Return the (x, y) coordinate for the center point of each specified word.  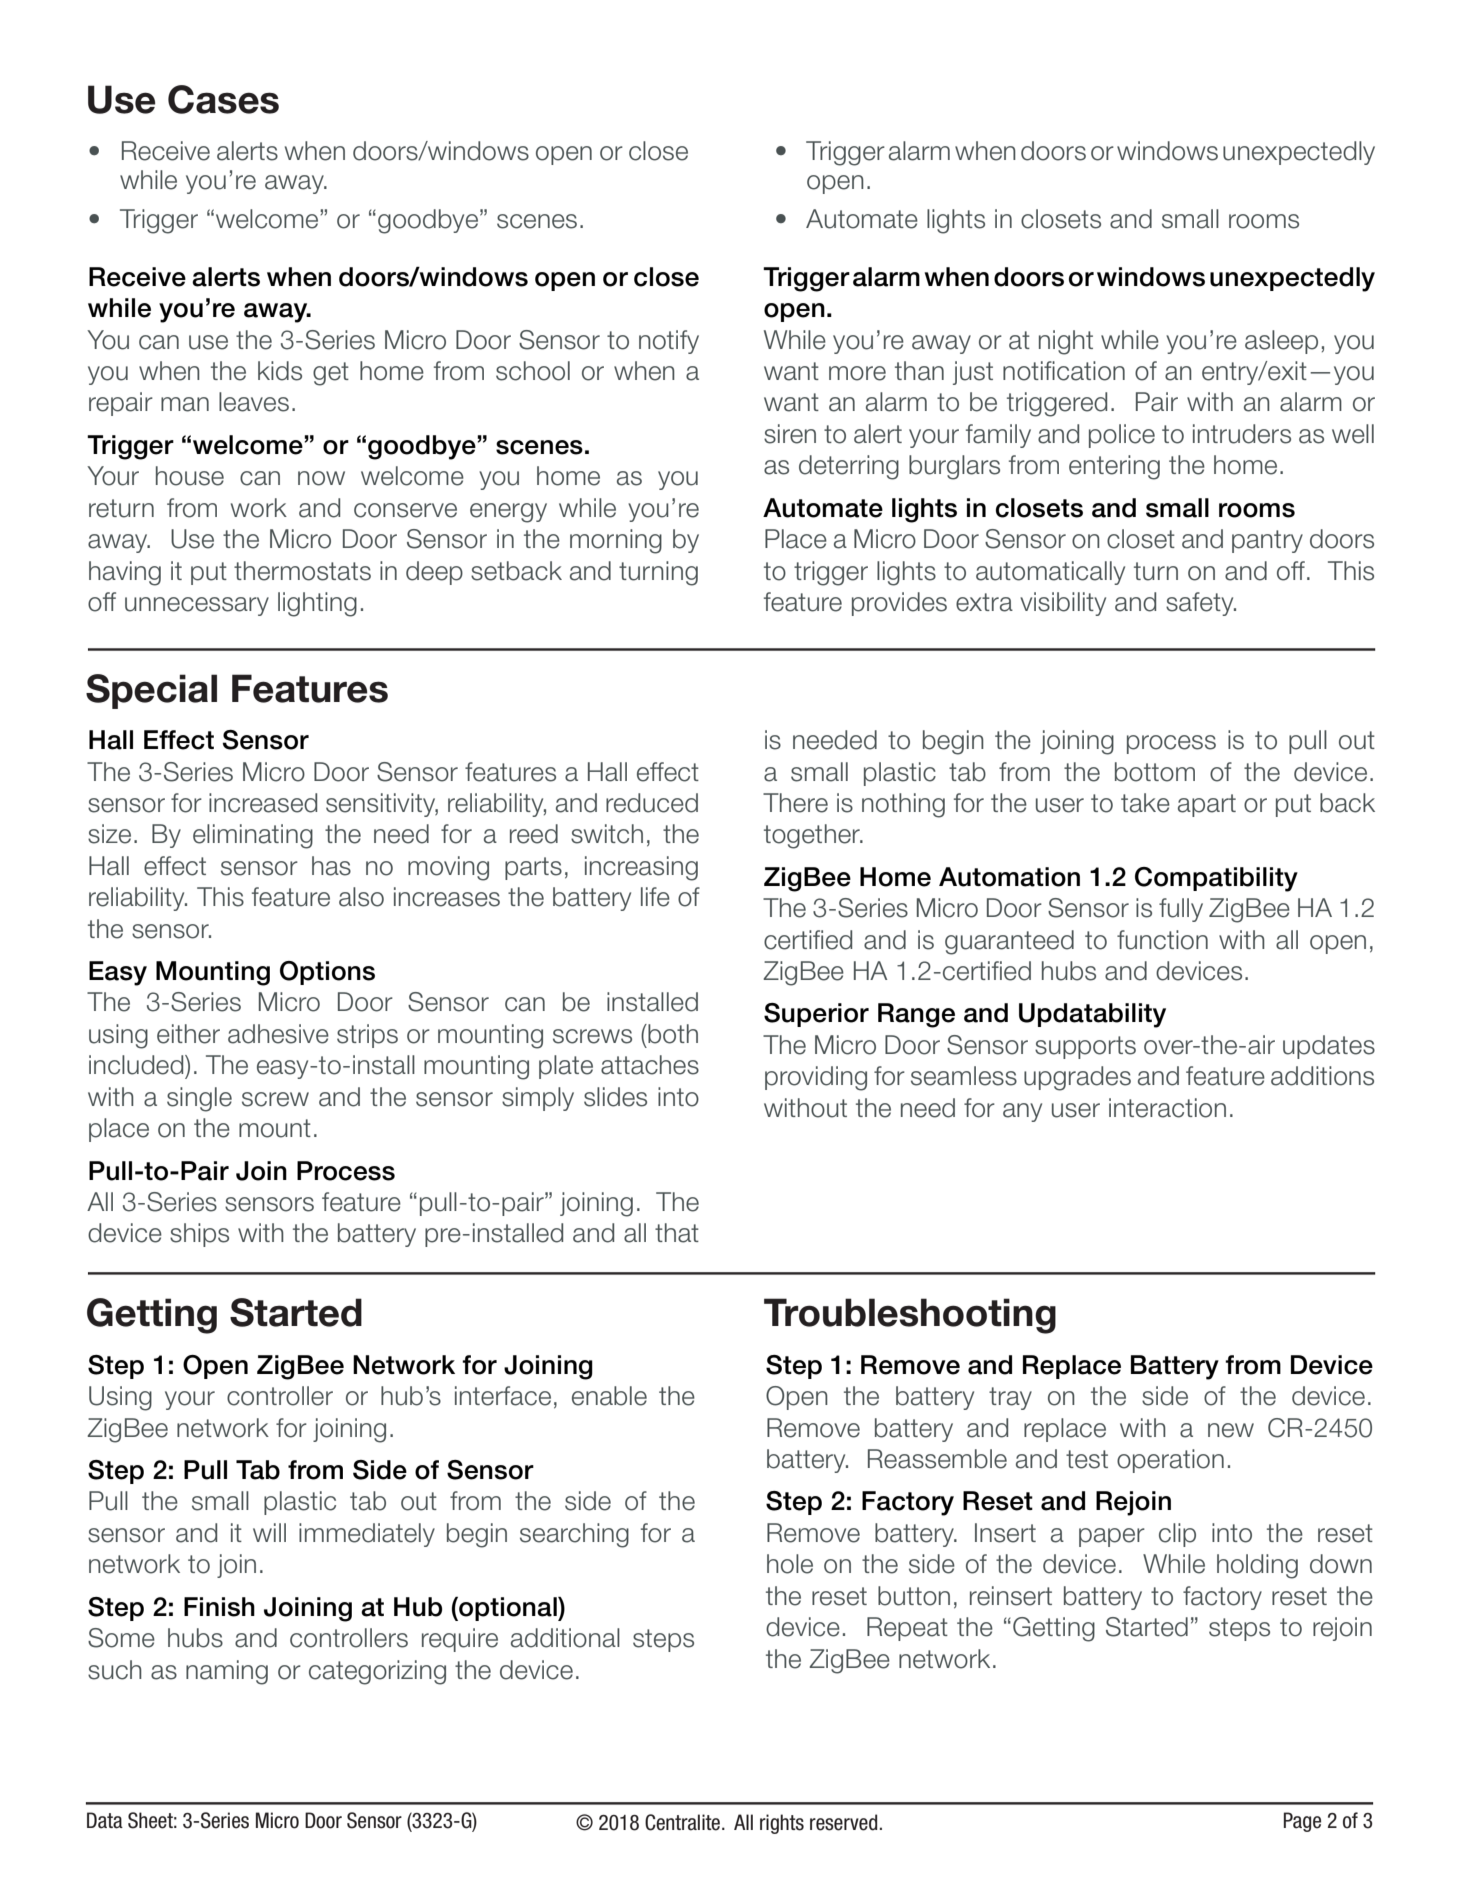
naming (227, 1672)
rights (782, 1824)
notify (669, 342)
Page (1302, 1822)
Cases (223, 99)
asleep (1281, 342)
